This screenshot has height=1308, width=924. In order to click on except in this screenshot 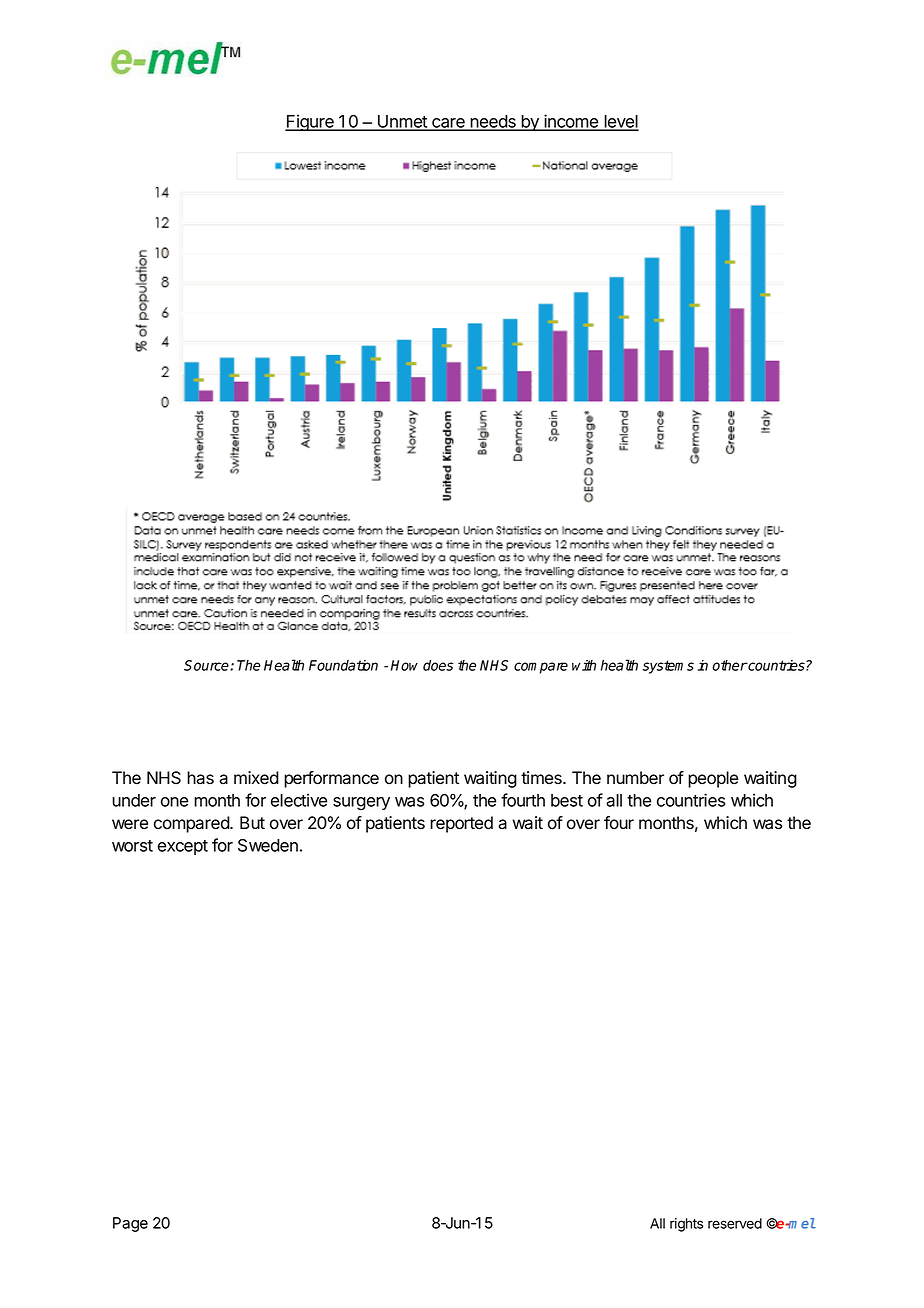, I will do `click(183, 847)`.
